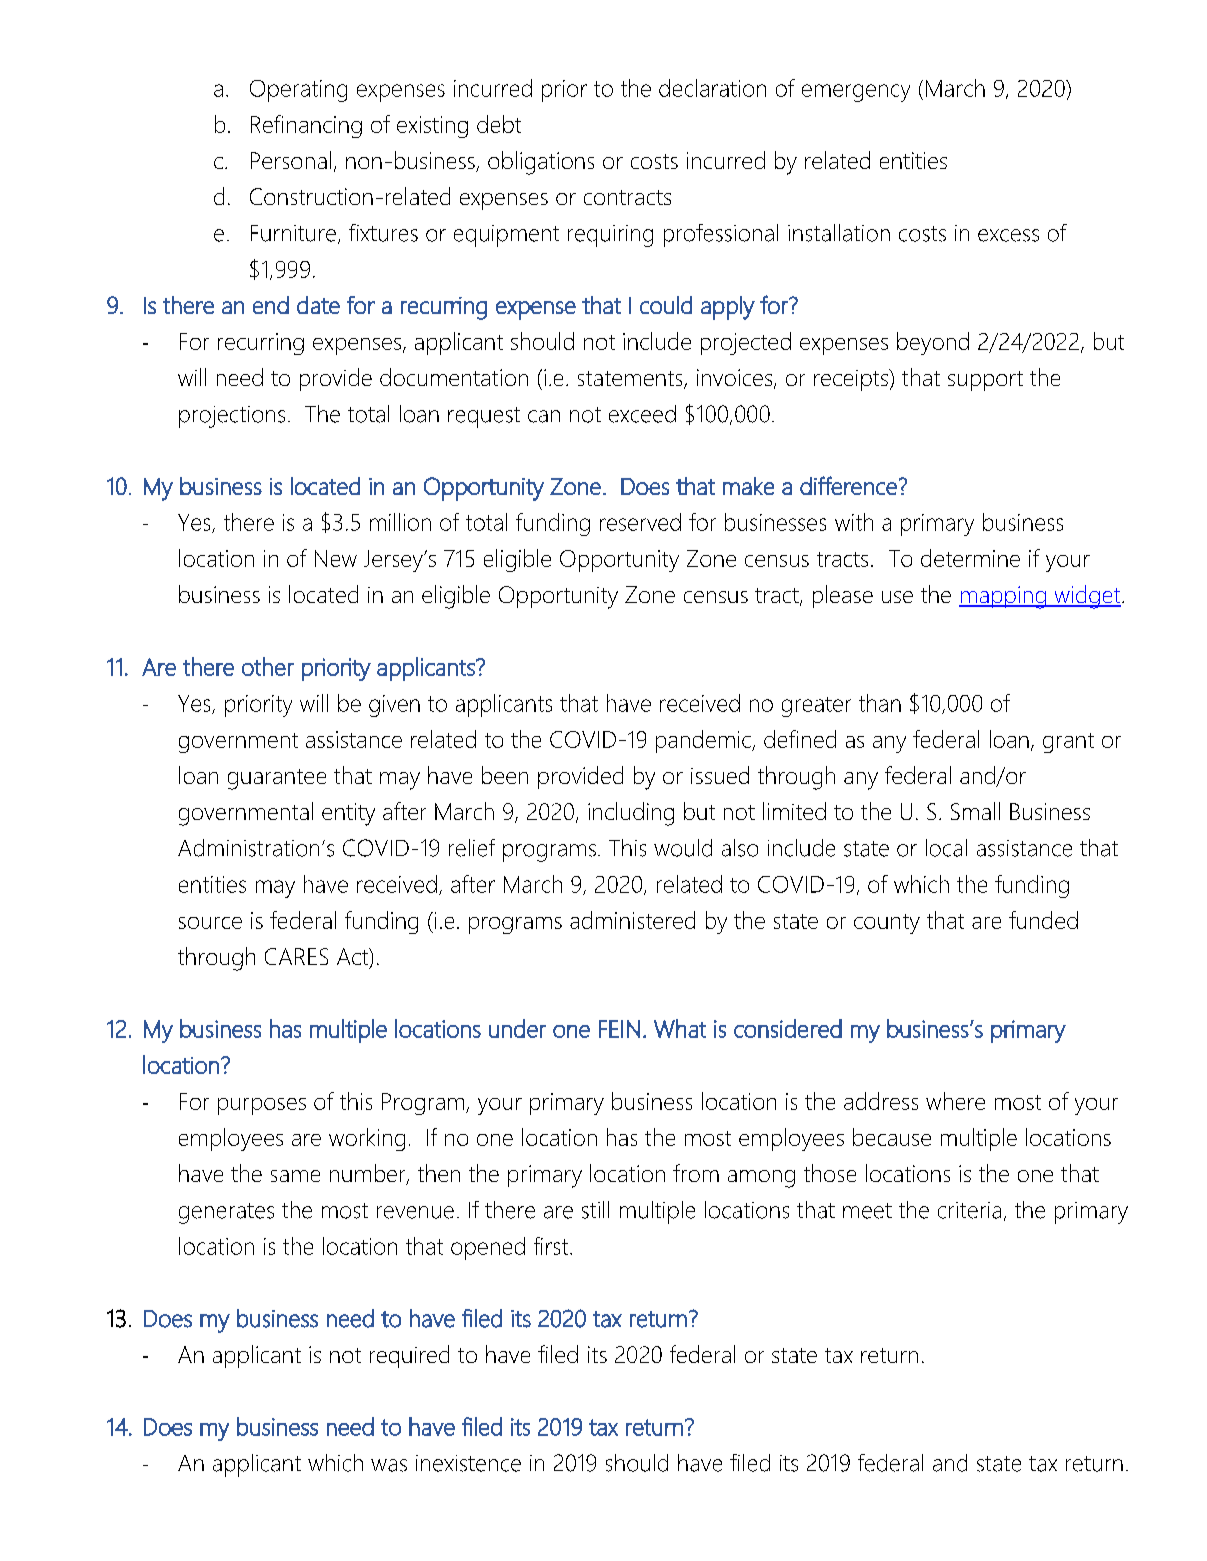 The height and width of the screenshot is (1561, 1207). Describe the element at coordinates (712, 88) in the screenshot. I see `declaration` at that location.
